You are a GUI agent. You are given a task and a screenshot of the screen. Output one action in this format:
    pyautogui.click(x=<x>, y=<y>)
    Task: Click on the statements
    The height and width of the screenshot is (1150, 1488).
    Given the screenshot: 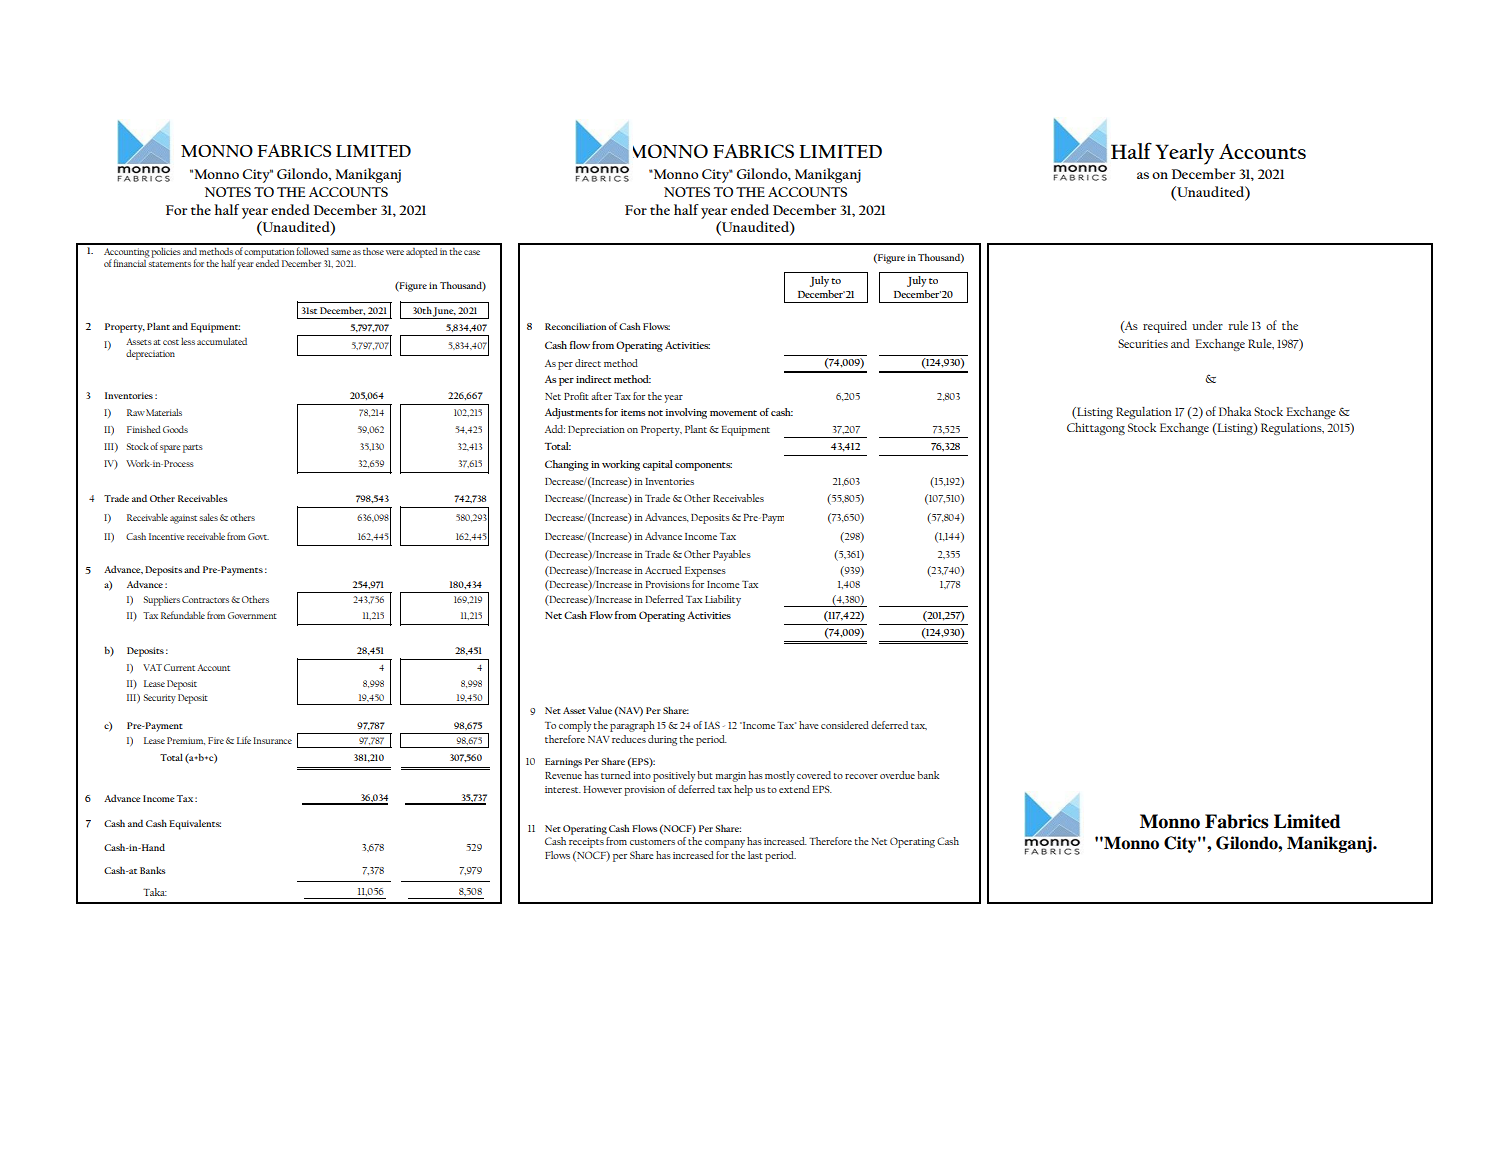 What is the action you would take?
    pyautogui.click(x=170, y=264)
